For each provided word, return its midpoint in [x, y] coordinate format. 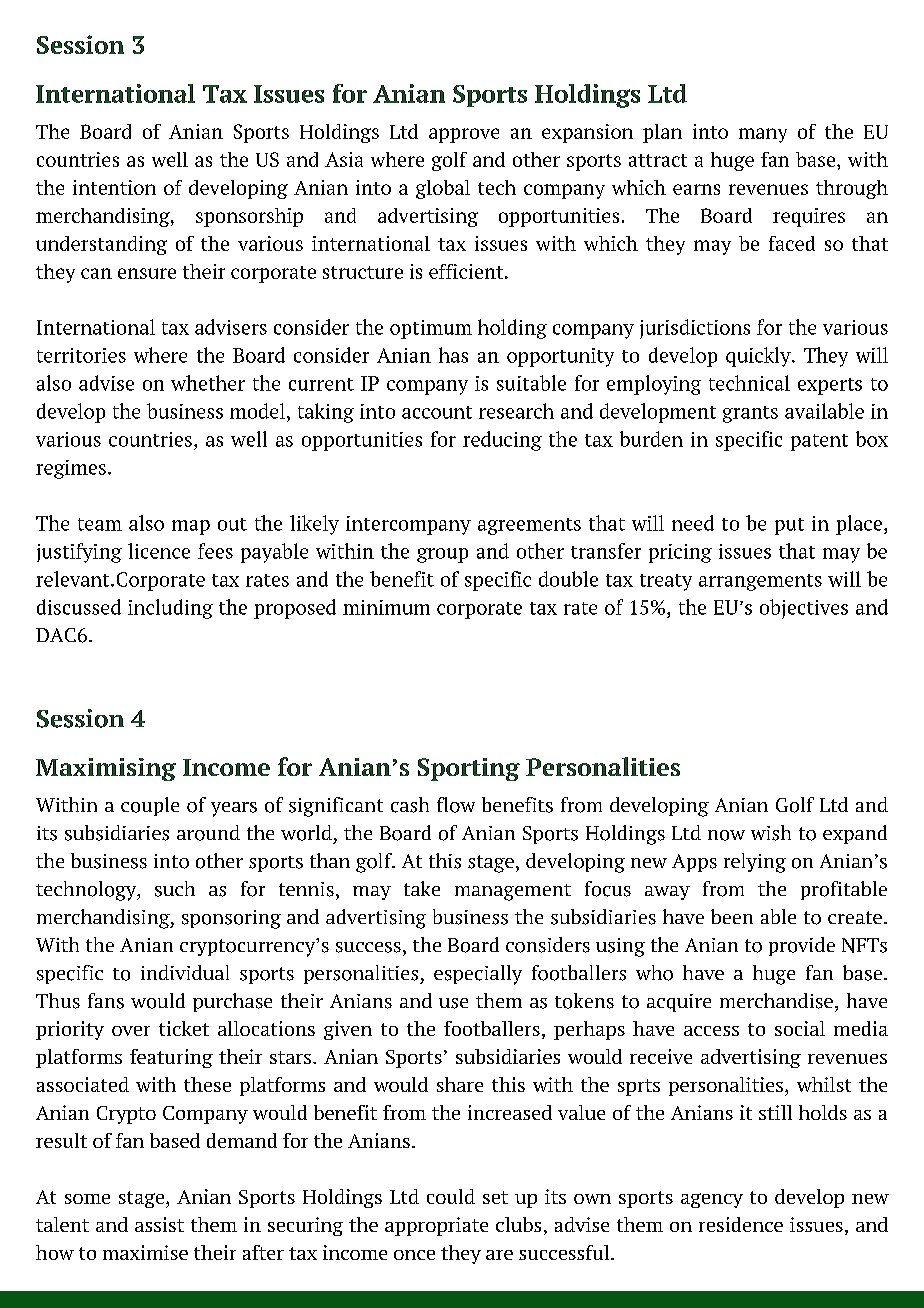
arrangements [760, 582]
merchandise [776, 1001]
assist [159, 1224]
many [763, 135]
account [437, 412]
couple [150, 806]
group [442, 555]
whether [208, 383]
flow [456, 805]
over [131, 1031]
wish [771, 833]
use [453, 1003]
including [170, 609]
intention [114, 187]
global [443, 189]
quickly [759, 357]
